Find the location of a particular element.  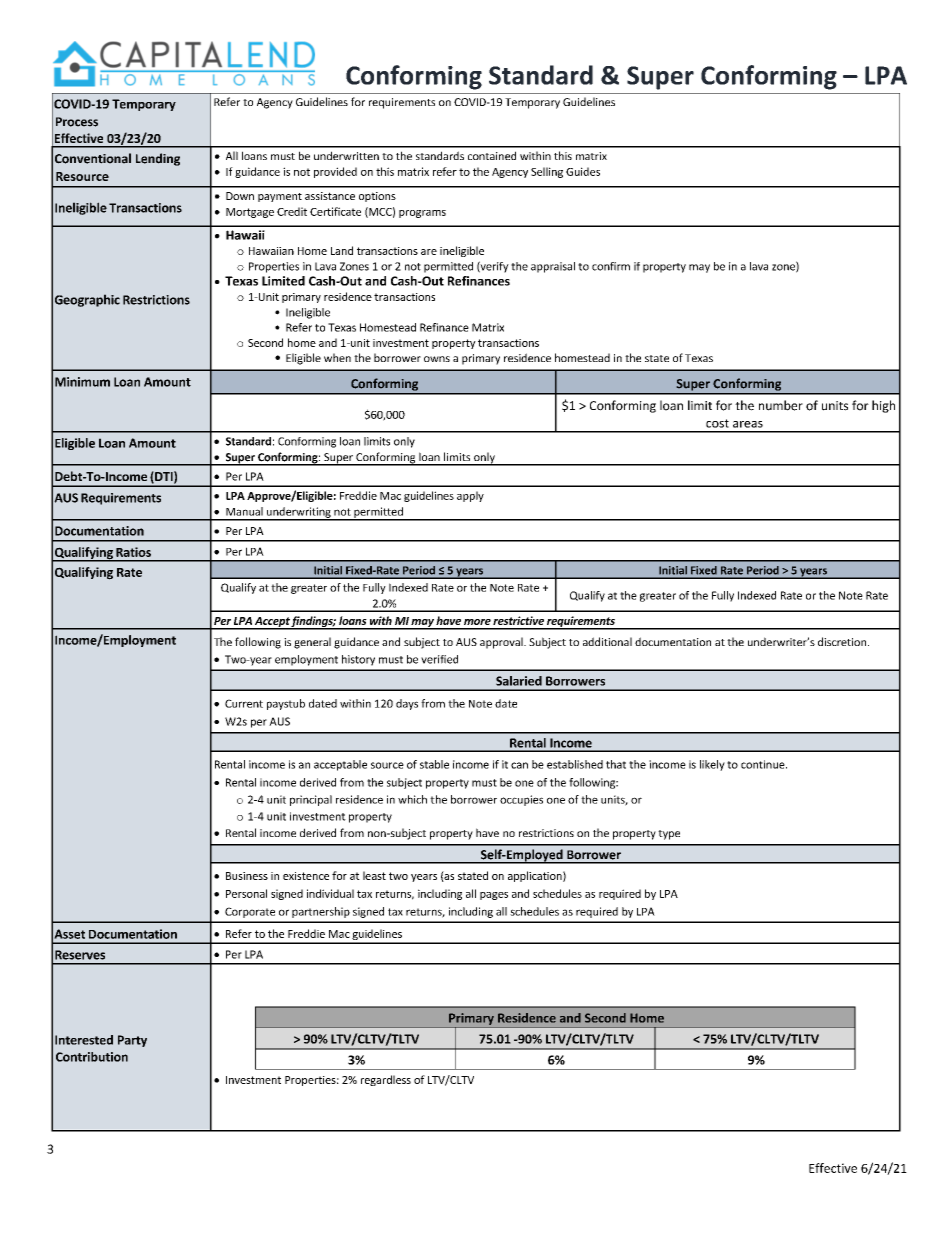

Lending is located at coordinates (158, 159).
